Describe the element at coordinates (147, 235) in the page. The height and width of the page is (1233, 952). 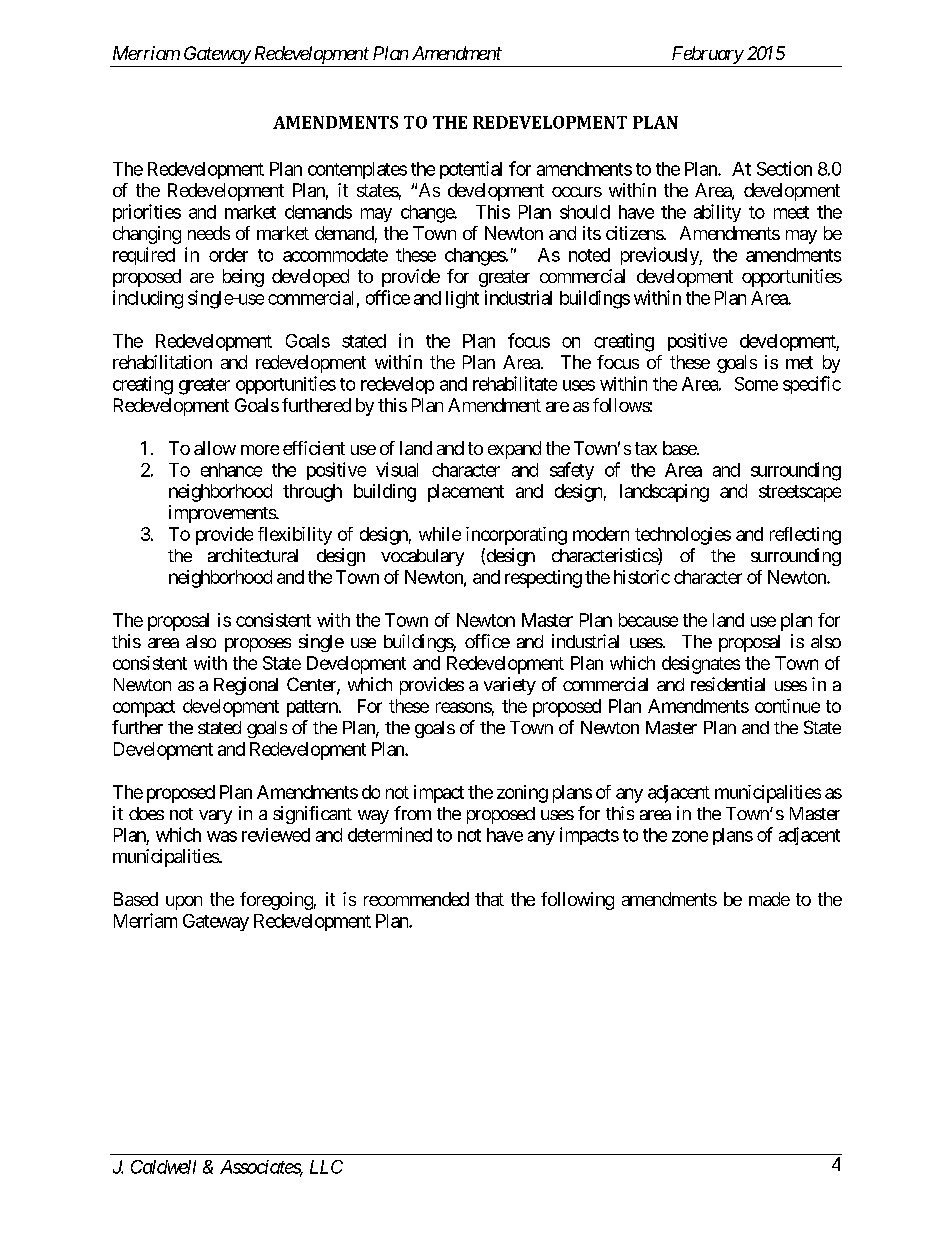
I see `changing` at that location.
